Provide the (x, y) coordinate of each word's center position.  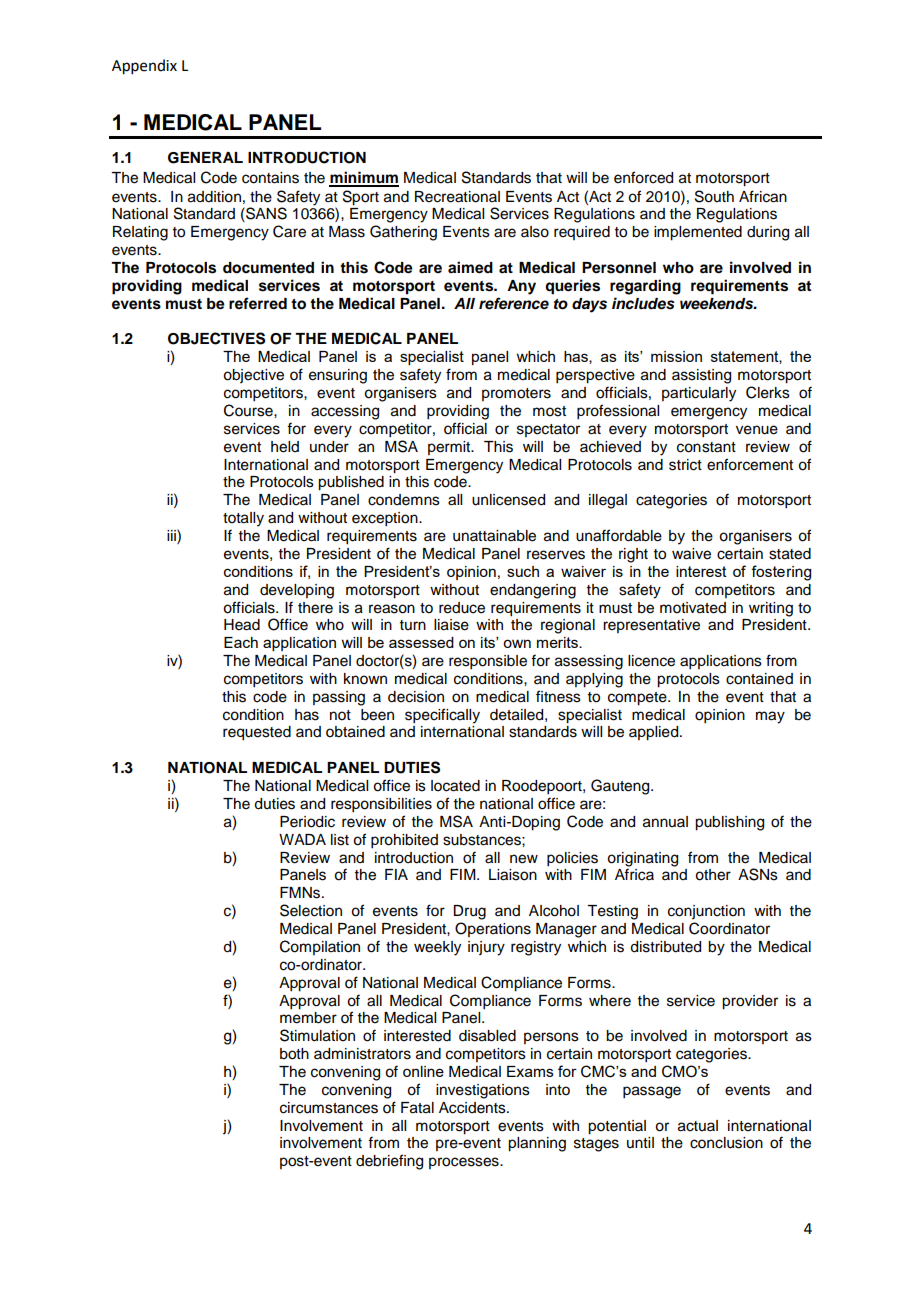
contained (759, 679)
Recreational (457, 197)
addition (214, 197)
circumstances (329, 1108)
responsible (488, 662)
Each (241, 642)
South (714, 196)
